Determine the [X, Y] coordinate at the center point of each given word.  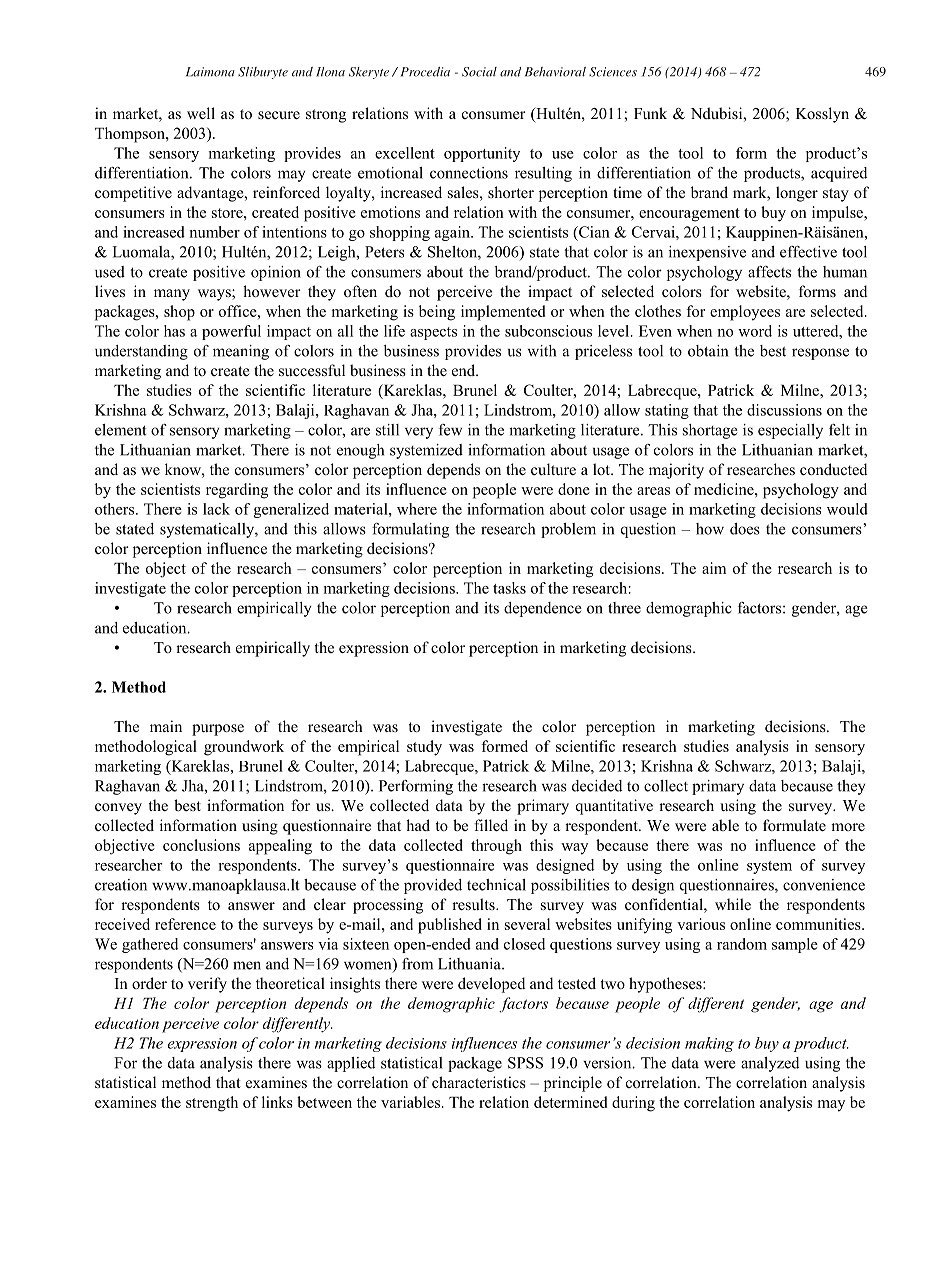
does [745, 529]
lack [216, 509]
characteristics [479, 1082]
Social [479, 72]
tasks [509, 588]
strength [212, 1104]
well [201, 113]
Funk [650, 113]
